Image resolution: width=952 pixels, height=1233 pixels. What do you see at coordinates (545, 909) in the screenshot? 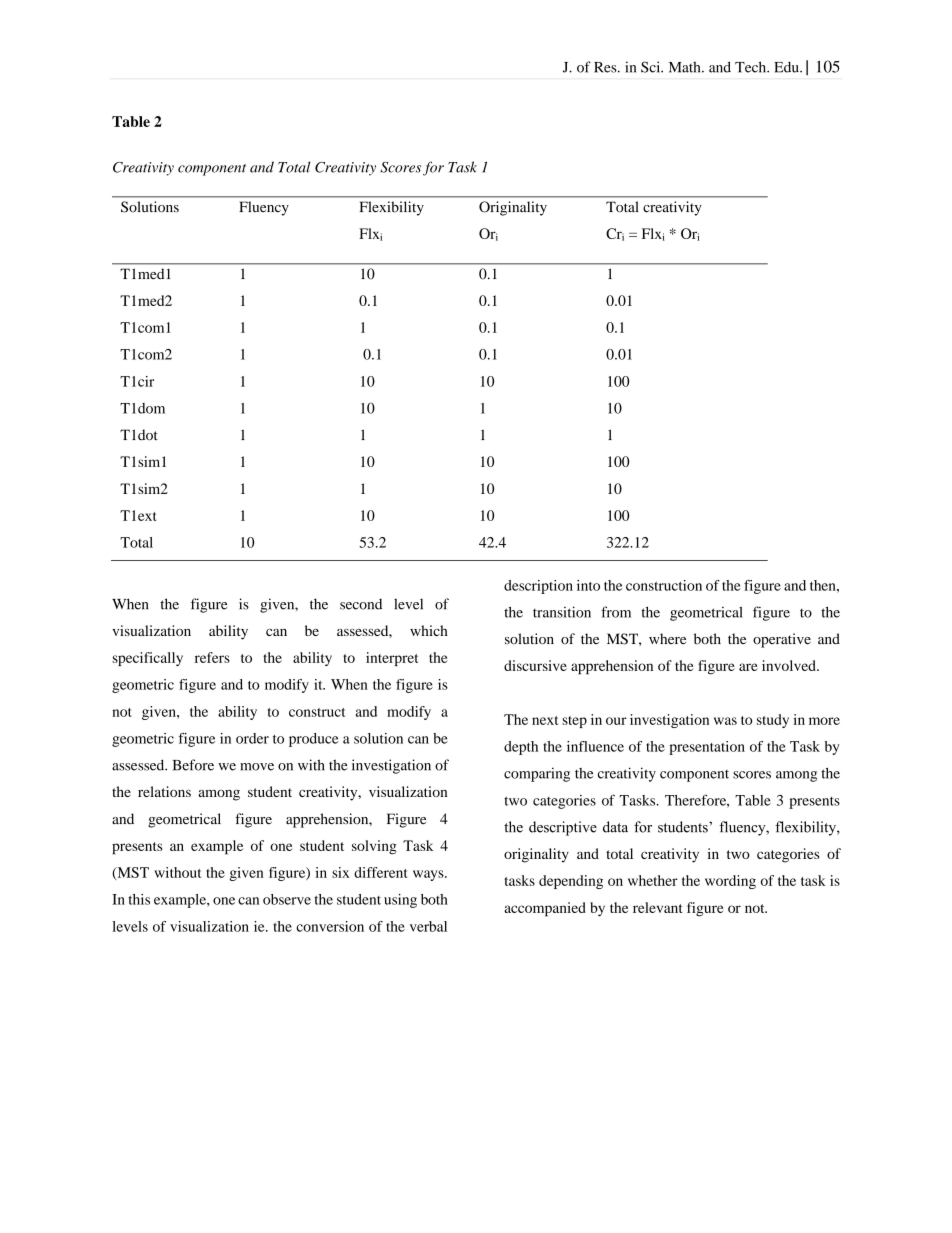
I see `accompanied` at bounding box center [545, 909].
